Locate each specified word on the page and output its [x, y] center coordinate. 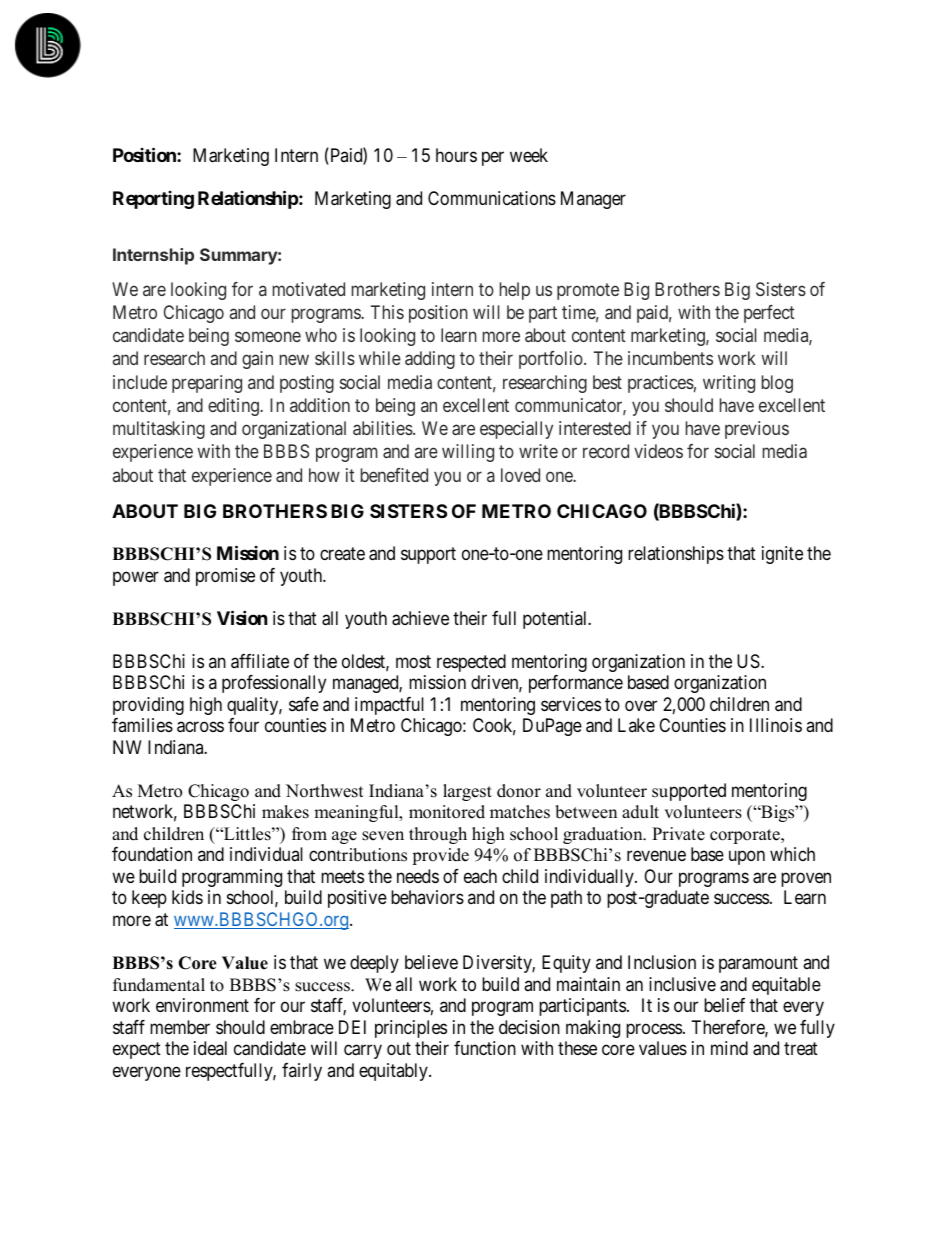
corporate [746, 836]
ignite [782, 555]
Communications [492, 198]
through [438, 835]
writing [729, 384]
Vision [242, 617]
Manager [593, 200]
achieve [420, 618]
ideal [210, 1048]
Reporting [153, 200]
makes [285, 812]
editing [234, 407]
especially [516, 430]
